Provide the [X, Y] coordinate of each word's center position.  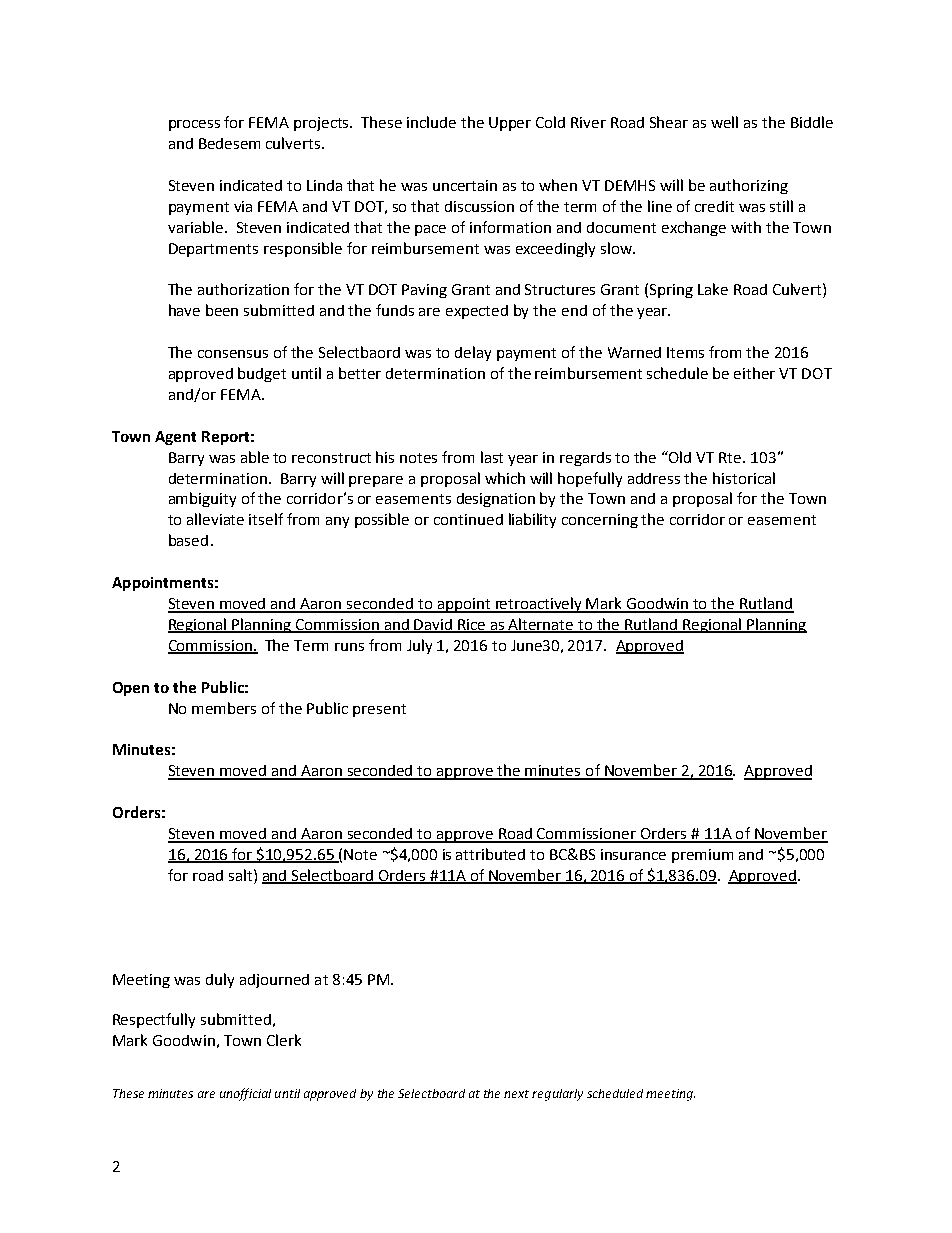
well [724, 122]
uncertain [465, 185]
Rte [731, 457]
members [224, 708]
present [379, 710]
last [492, 457]
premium [702, 856]
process [194, 125]
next [516, 1094]
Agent [175, 438]
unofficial [245, 1094]
